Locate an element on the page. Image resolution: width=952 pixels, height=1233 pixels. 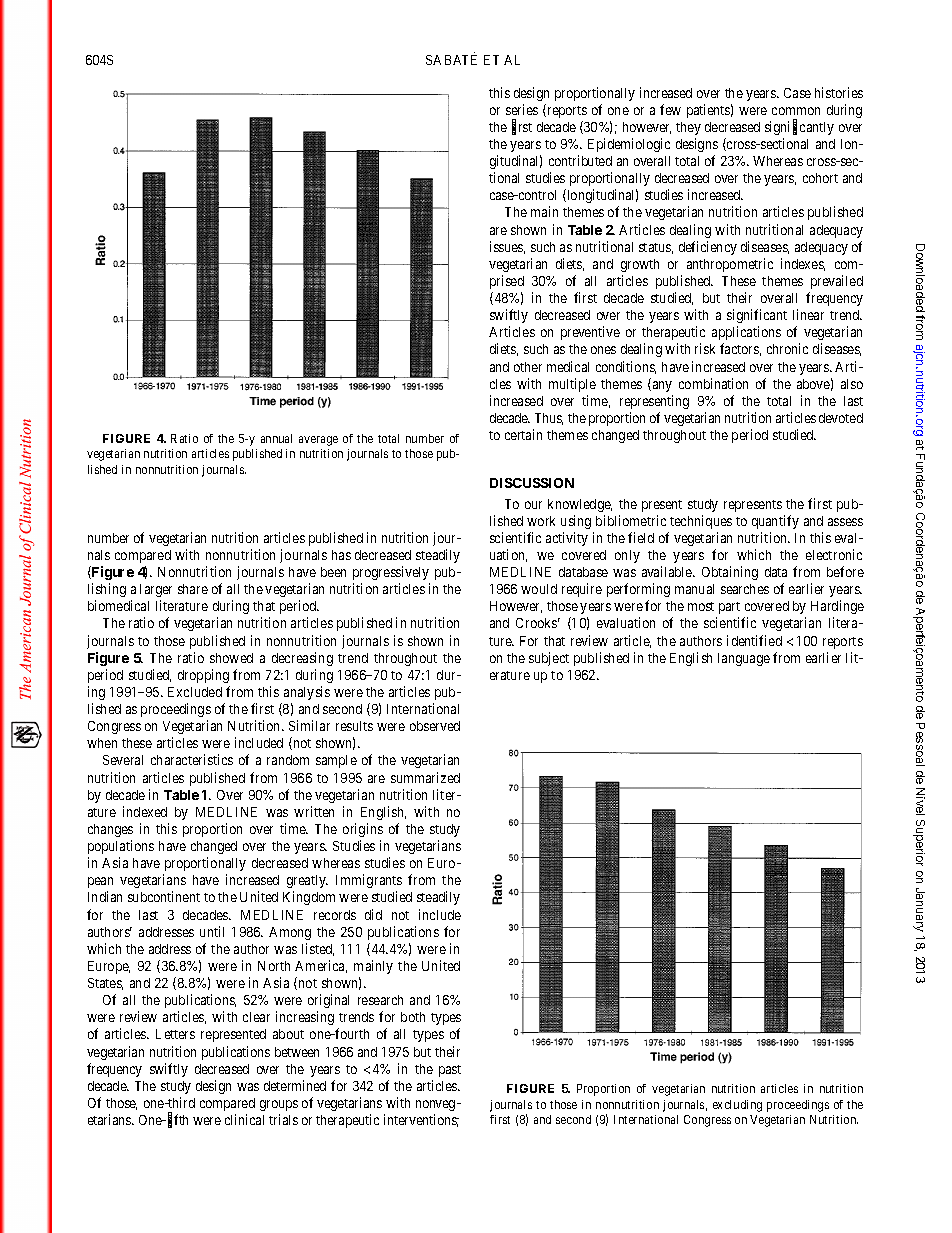
annual is located at coordinates (276, 438).
